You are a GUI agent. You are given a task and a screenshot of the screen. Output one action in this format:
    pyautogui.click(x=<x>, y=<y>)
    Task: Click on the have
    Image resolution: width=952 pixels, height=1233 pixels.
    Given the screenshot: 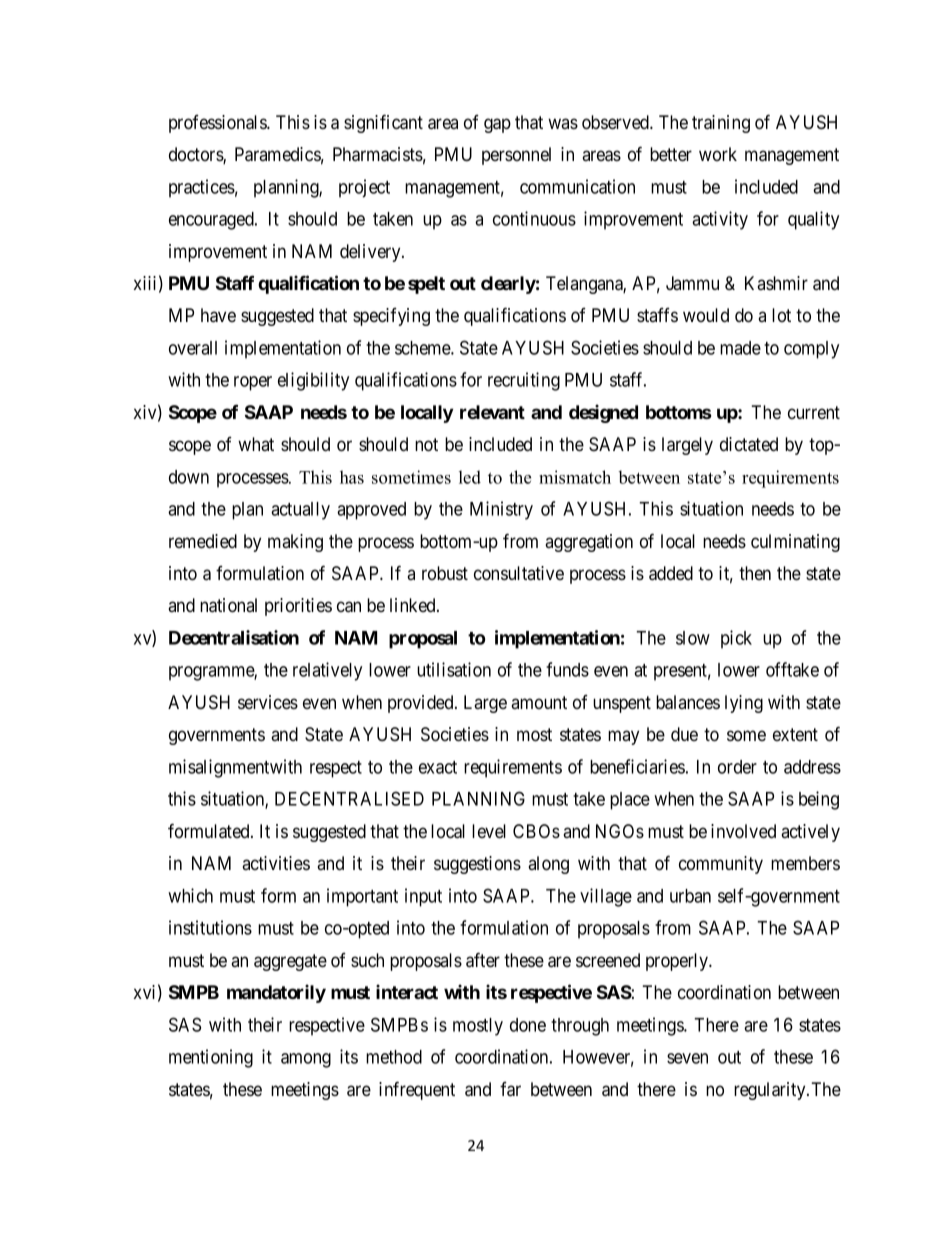 What is the action you would take?
    pyautogui.click(x=218, y=315)
